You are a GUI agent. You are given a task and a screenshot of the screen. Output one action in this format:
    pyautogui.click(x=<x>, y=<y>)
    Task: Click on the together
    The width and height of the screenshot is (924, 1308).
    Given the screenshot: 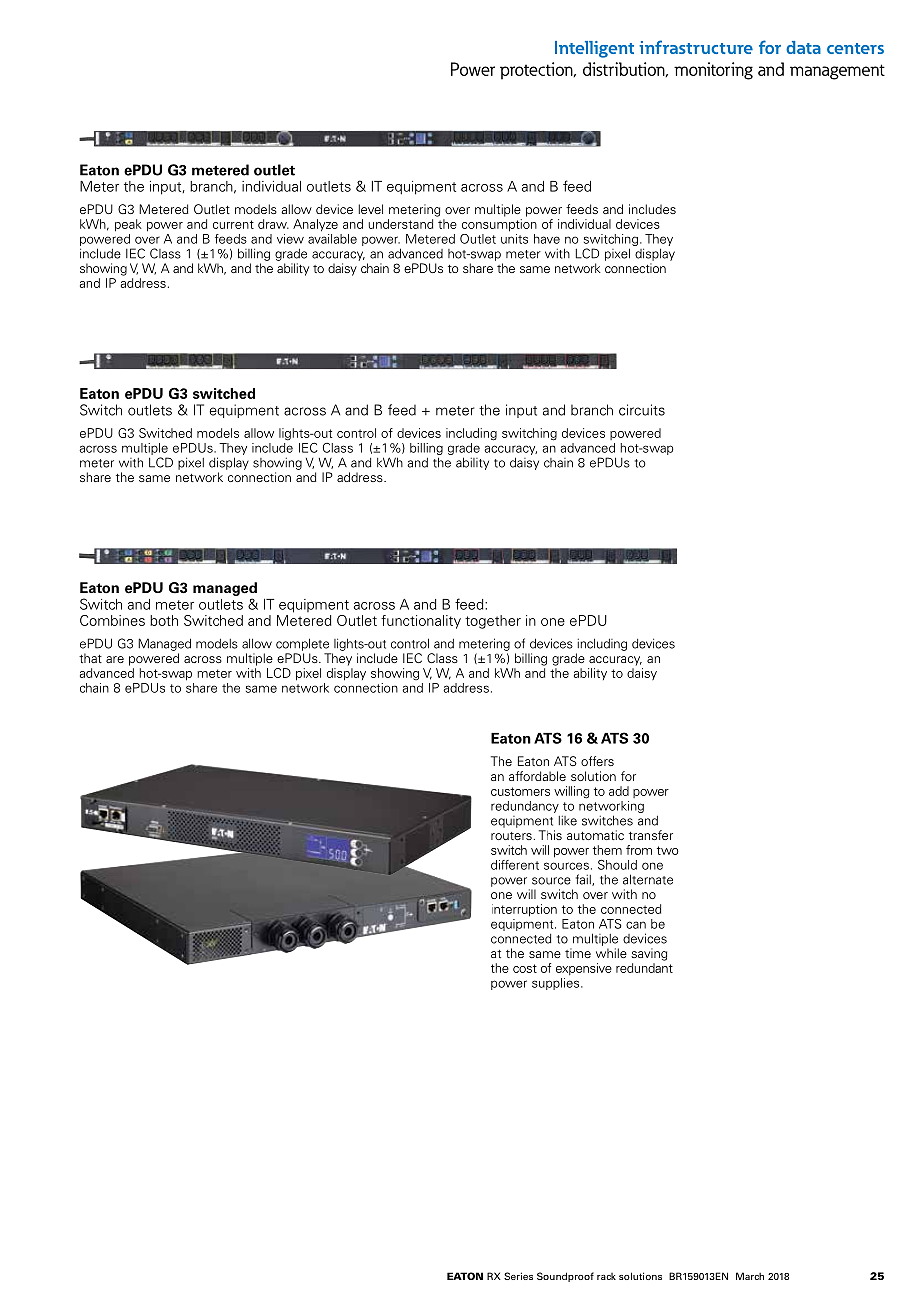 What is the action you would take?
    pyautogui.click(x=493, y=622)
